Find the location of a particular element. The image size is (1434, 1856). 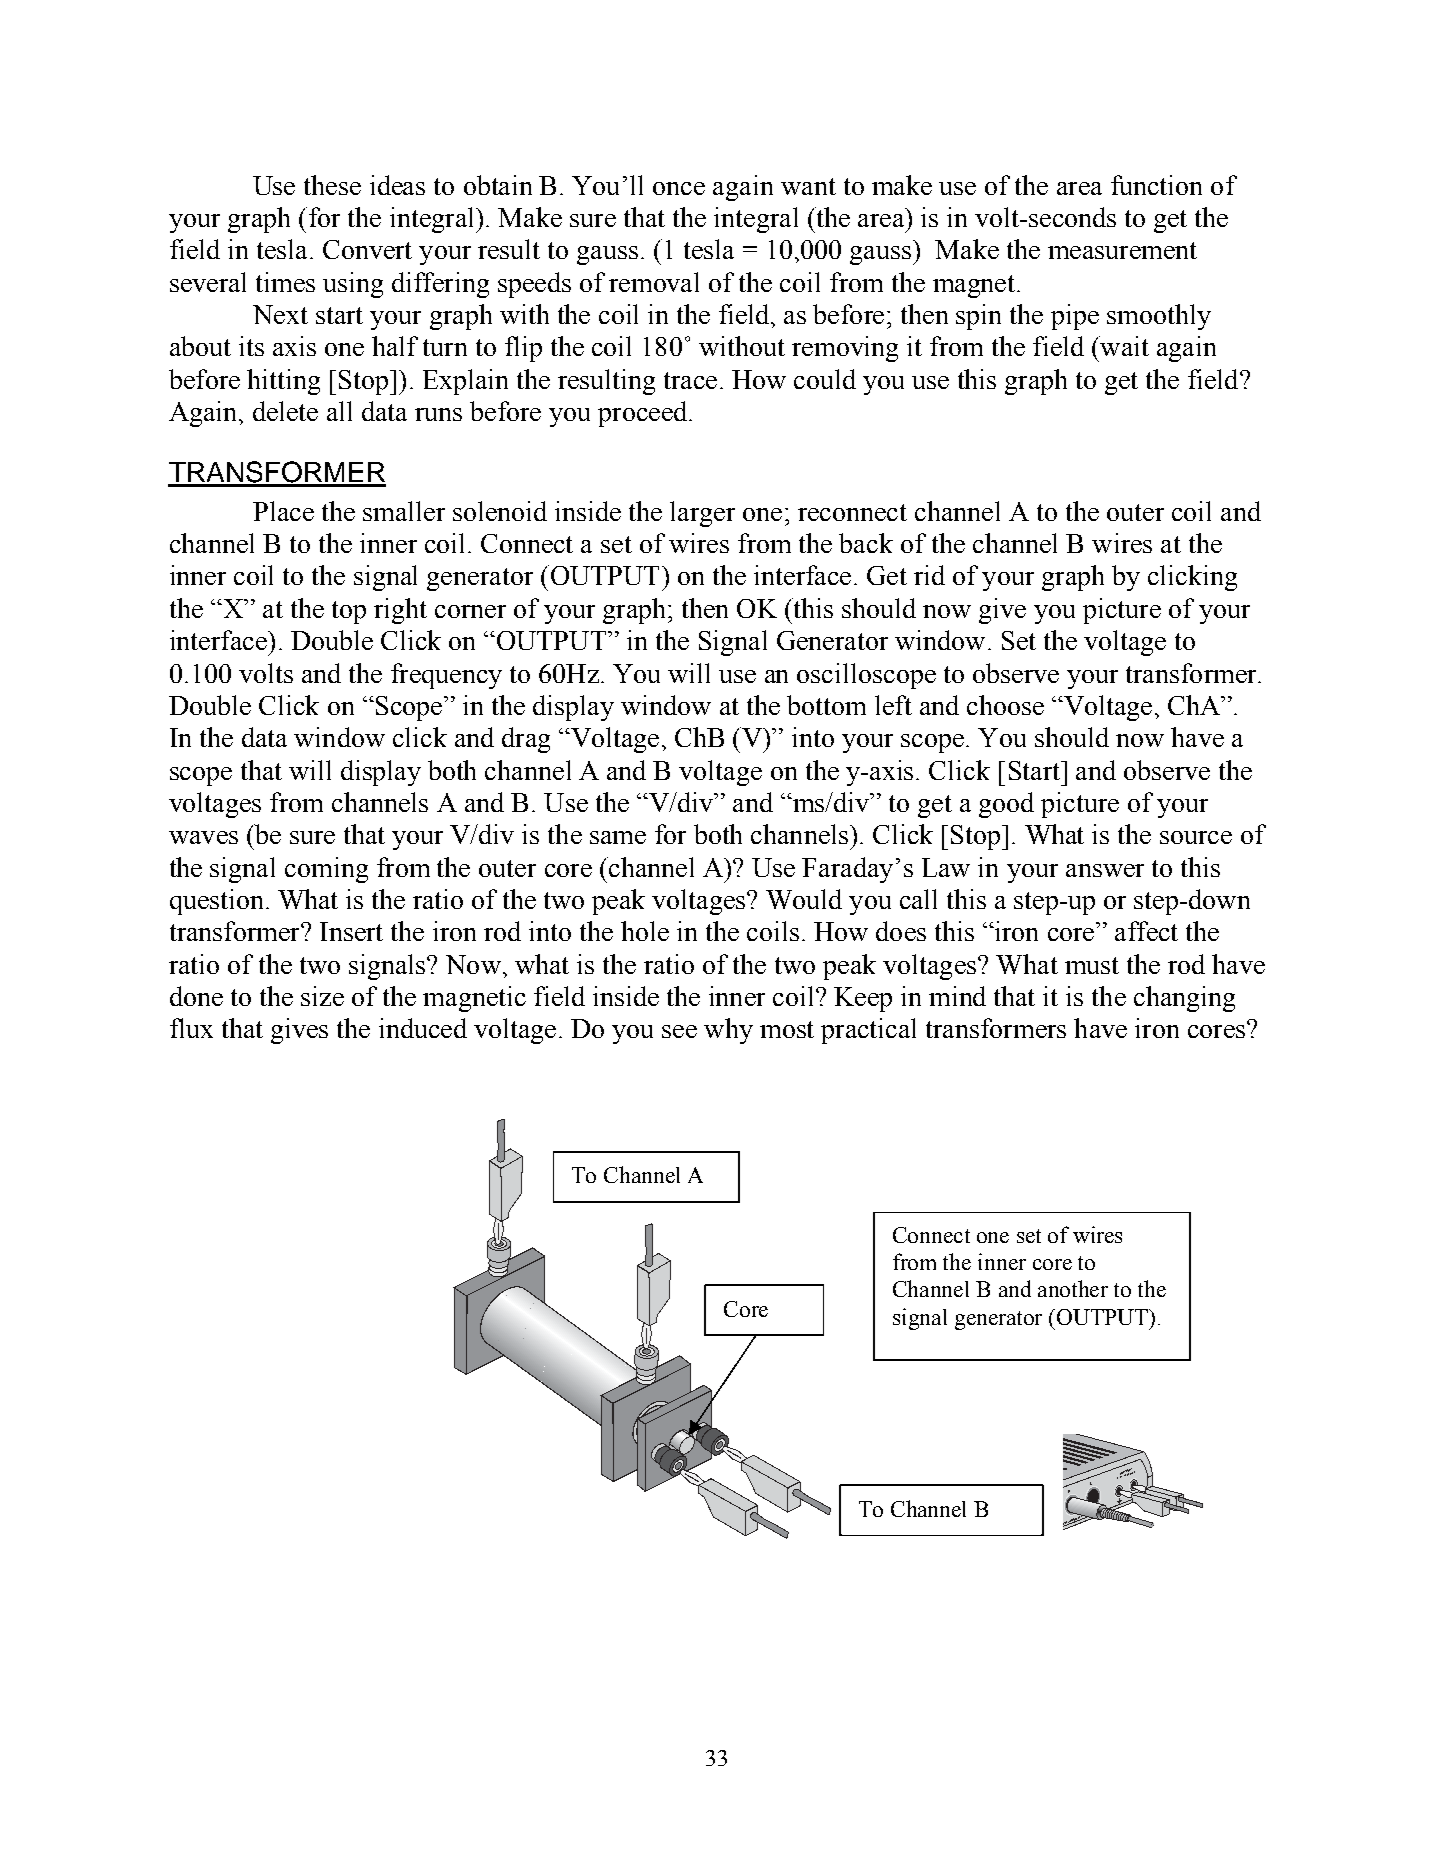

answer is located at coordinates (1105, 870).
